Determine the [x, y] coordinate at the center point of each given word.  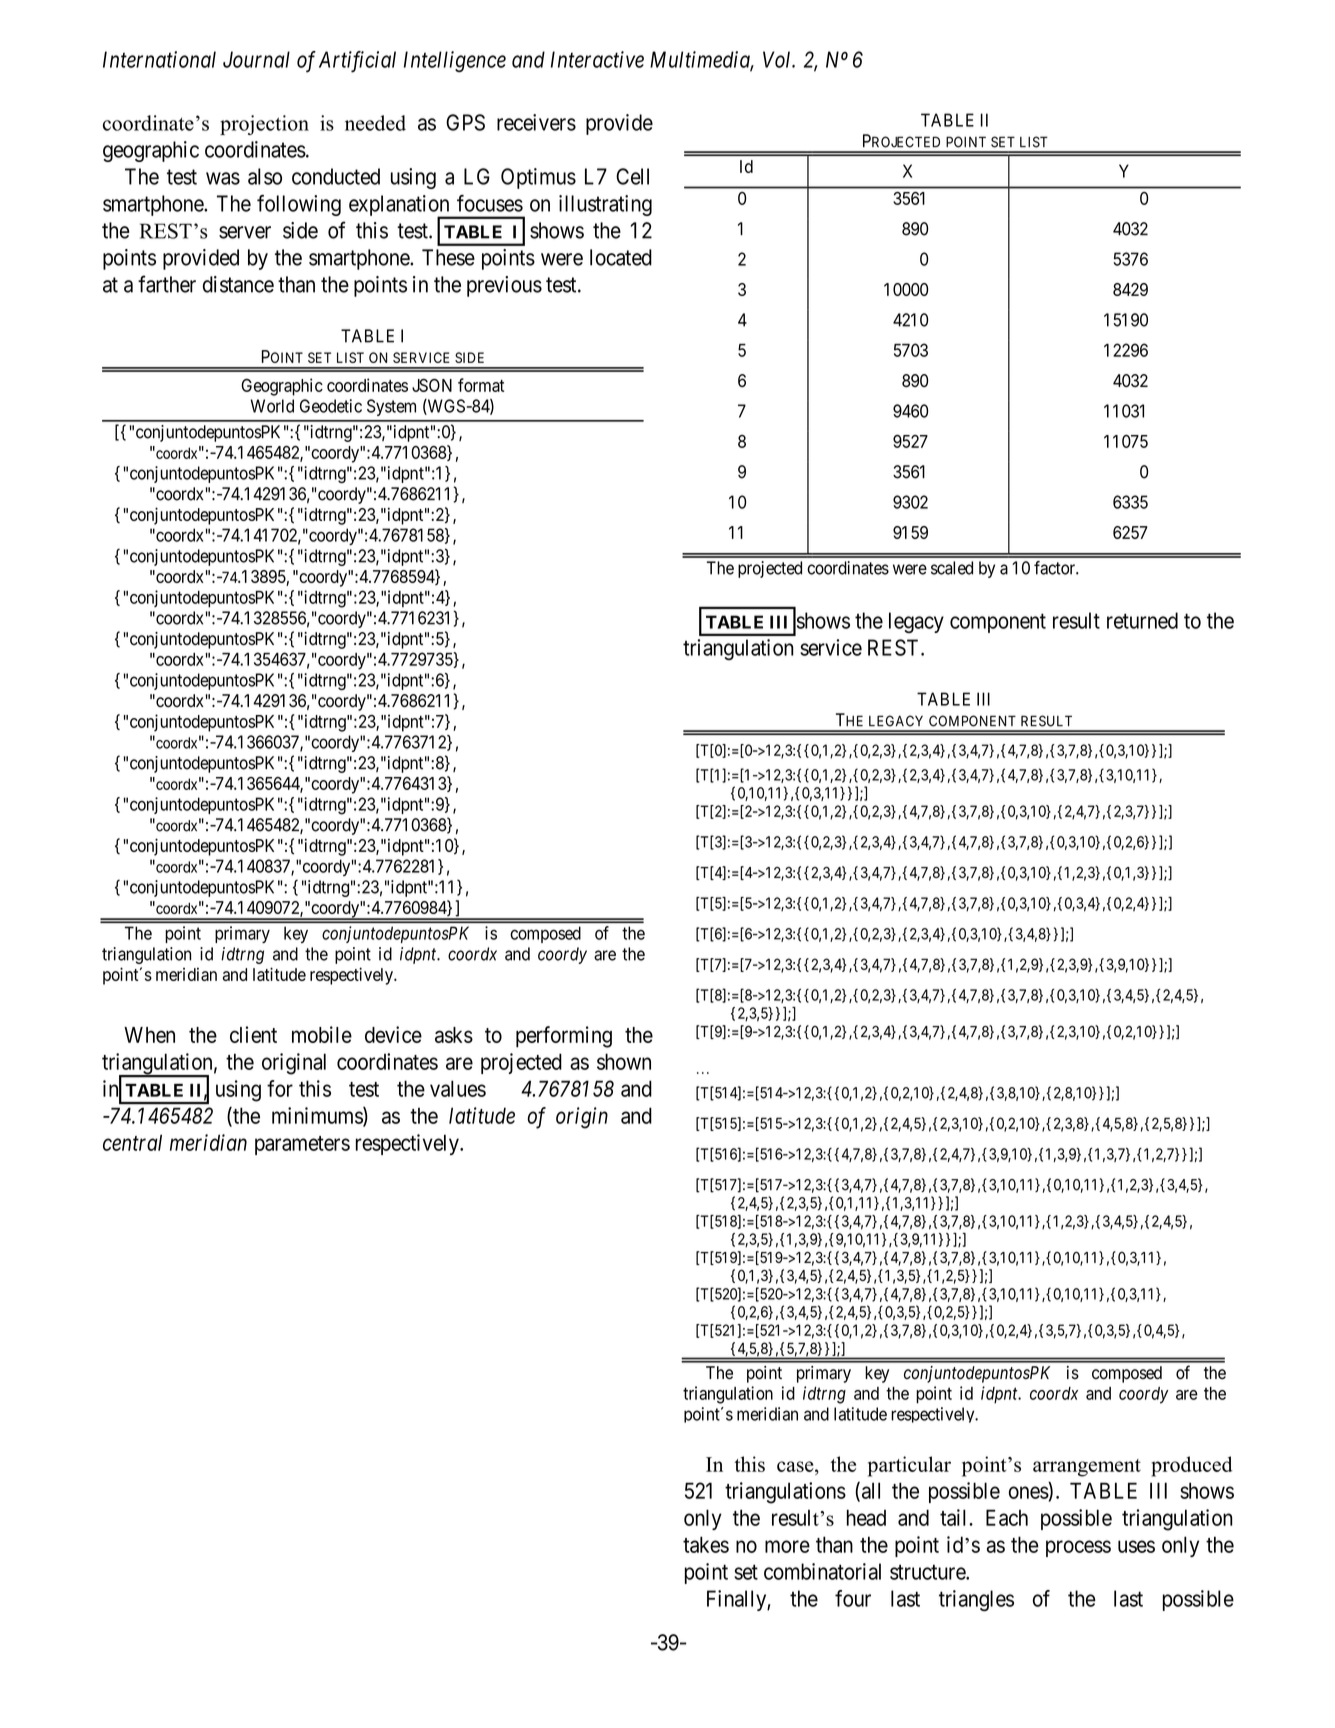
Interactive [597, 59]
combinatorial [822, 1571]
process [1078, 1548]
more [787, 1546]
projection [264, 125]
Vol [778, 59]
